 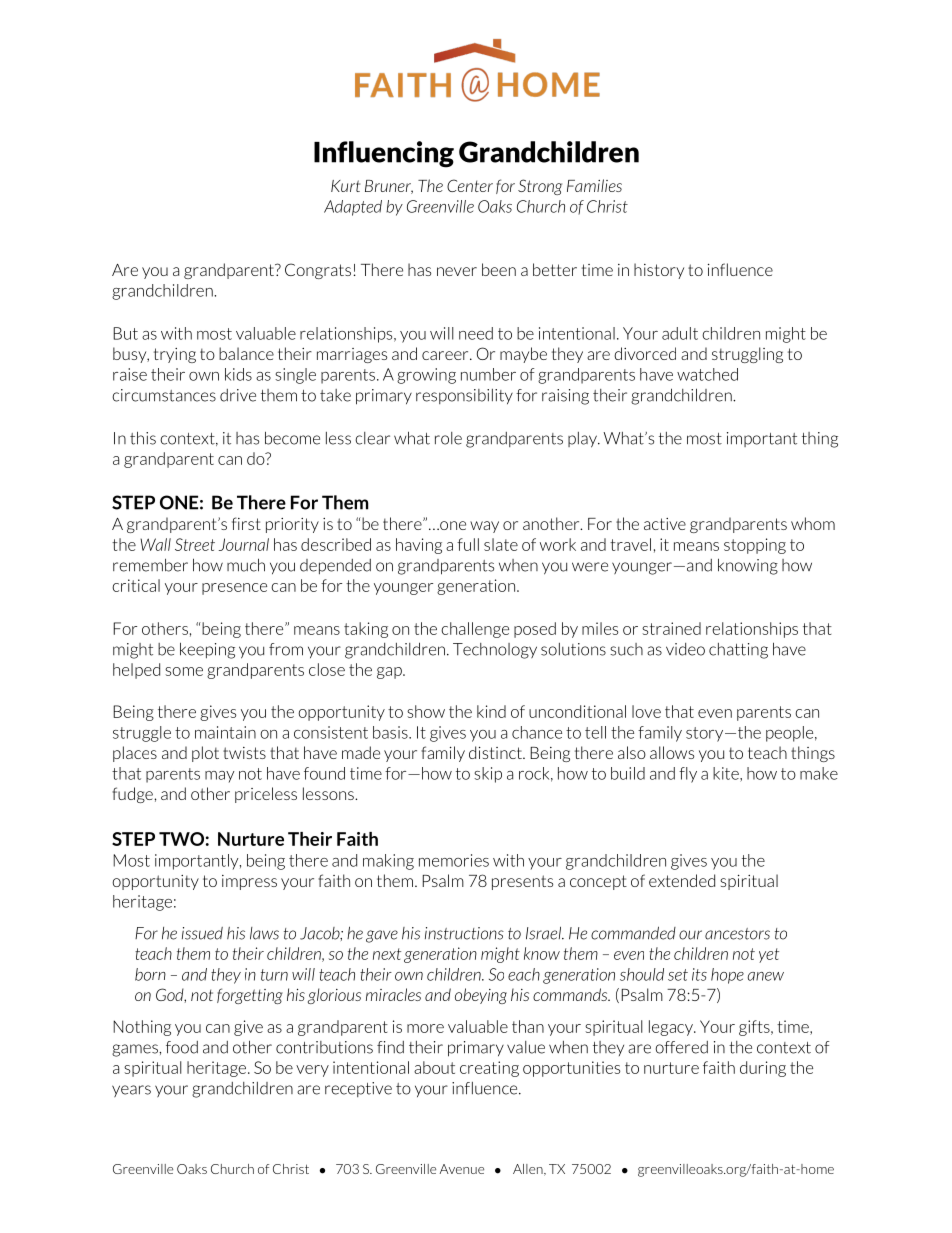 What do you see at coordinates (462, 1169) in the screenshot?
I see `Avenue` at bounding box center [462, 1169].
